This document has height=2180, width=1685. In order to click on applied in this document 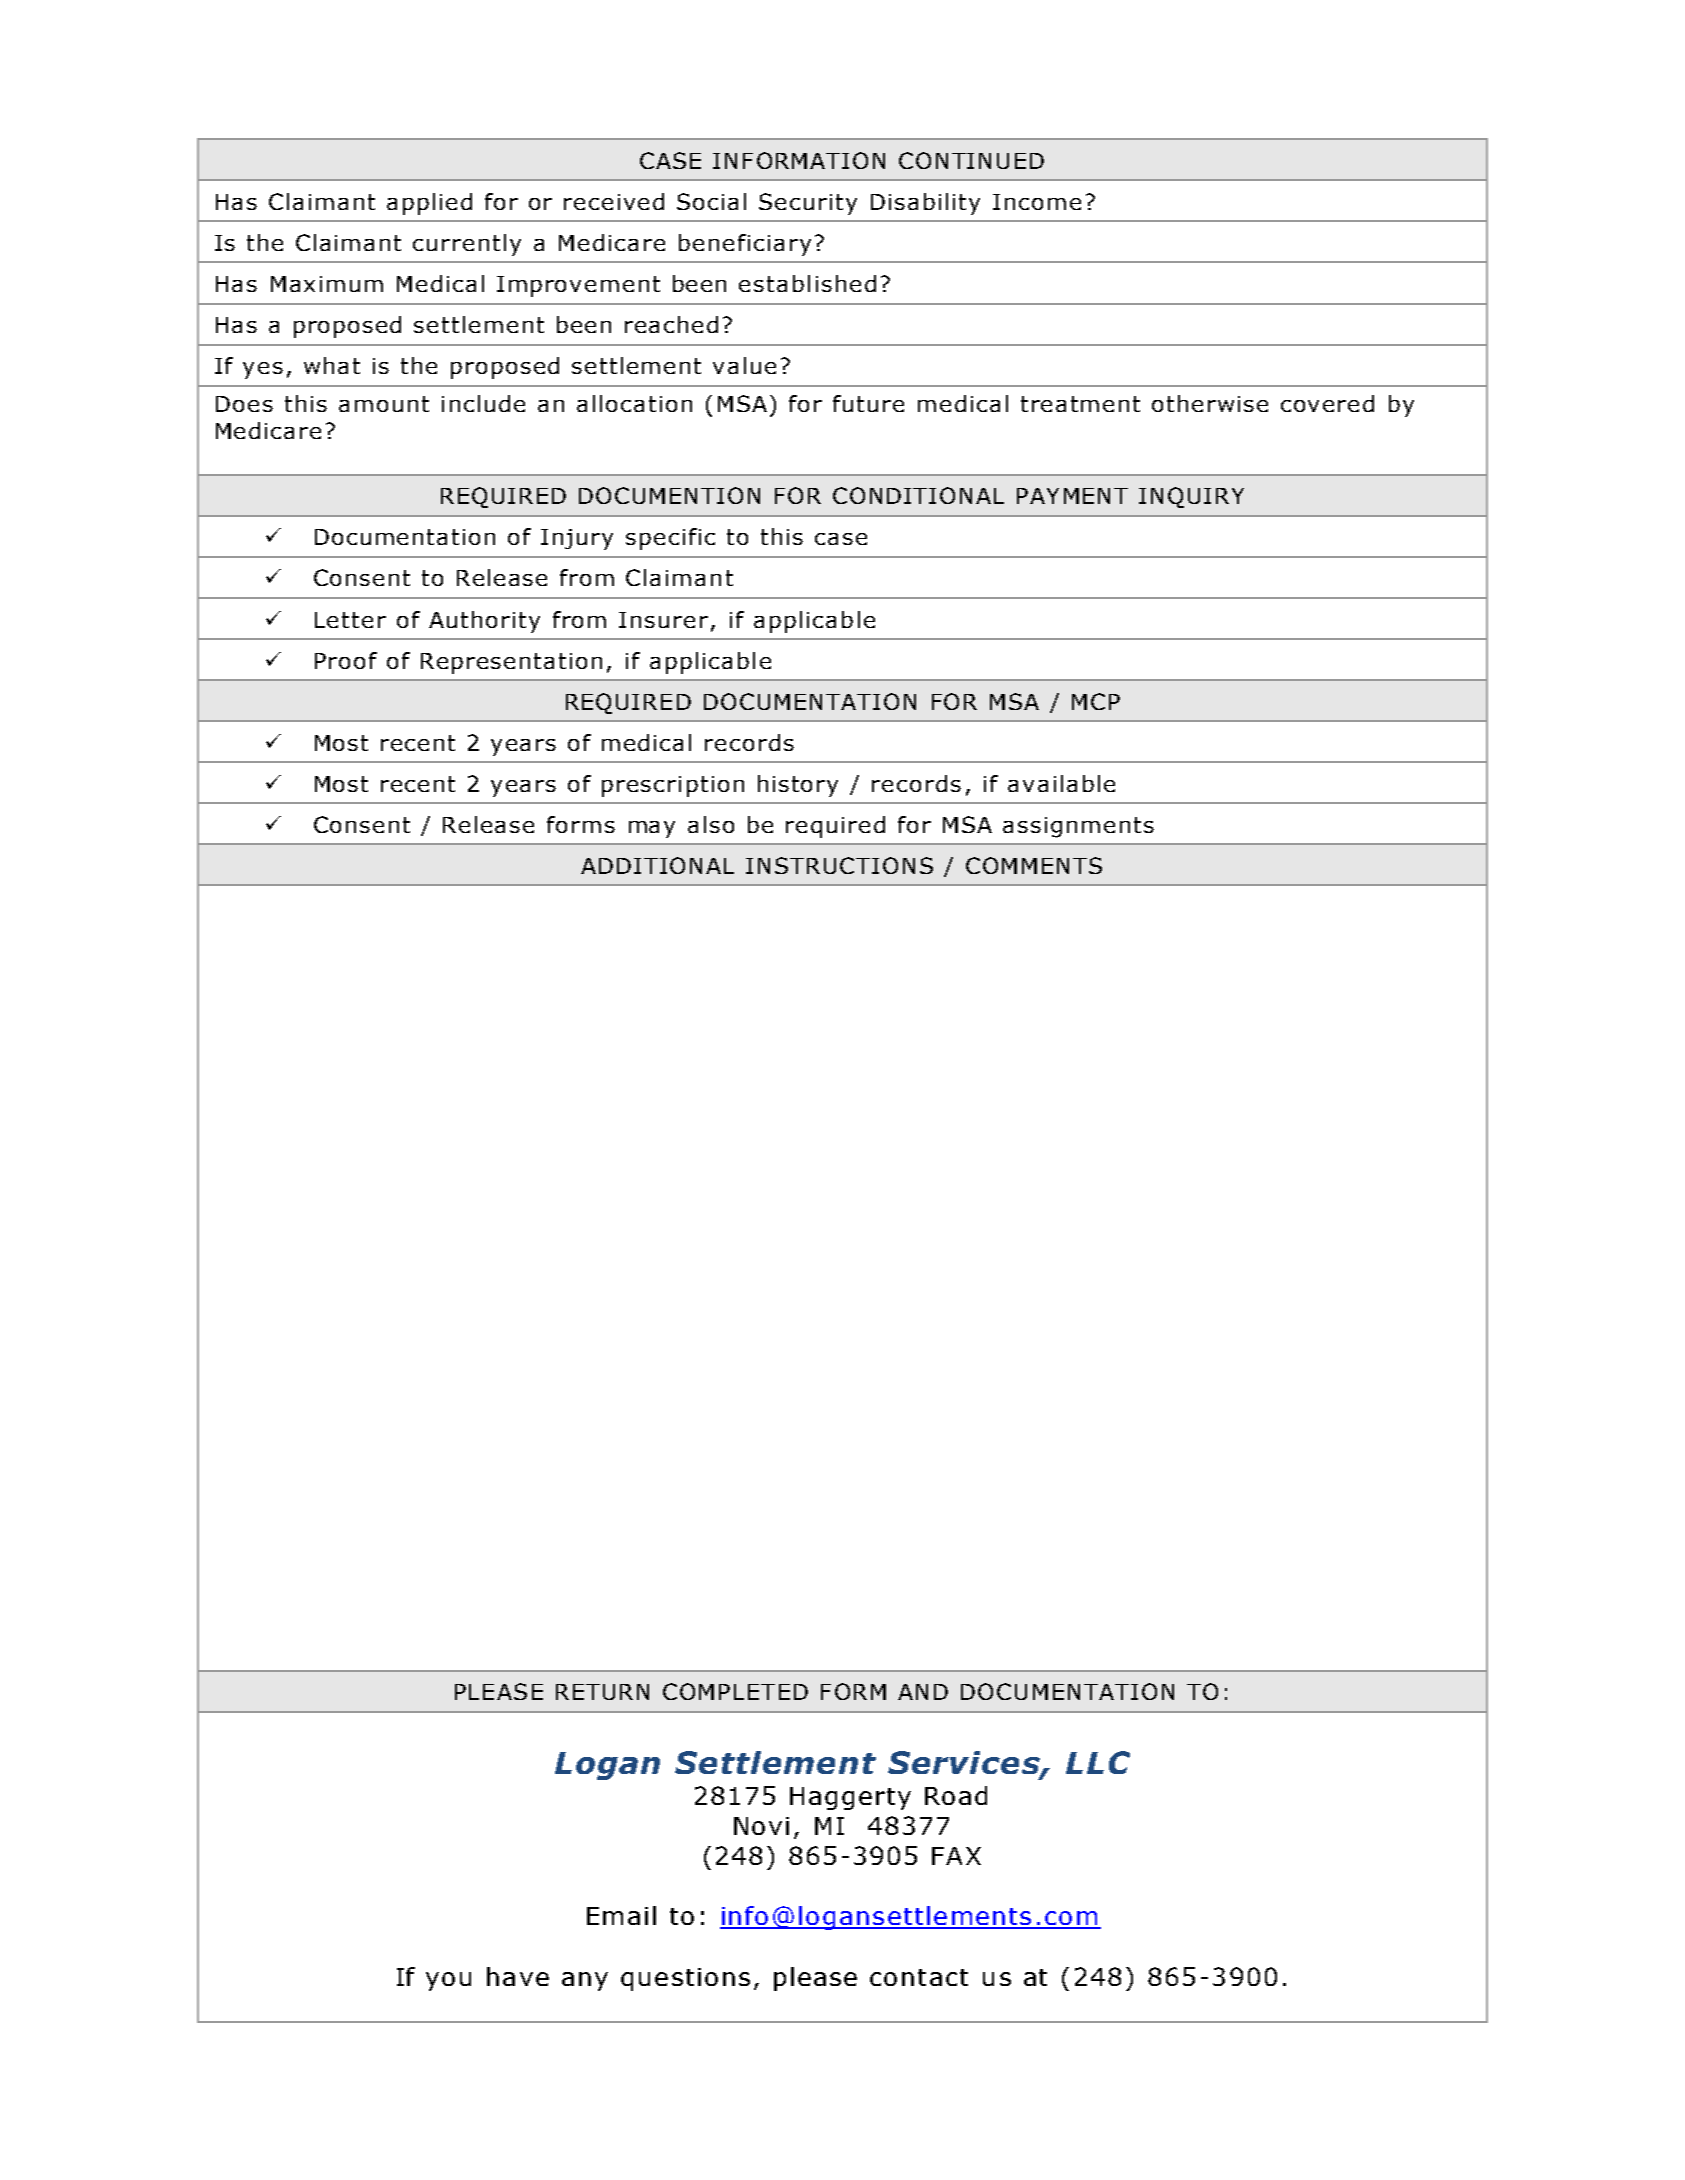, I will do `click(429, 204)`.
